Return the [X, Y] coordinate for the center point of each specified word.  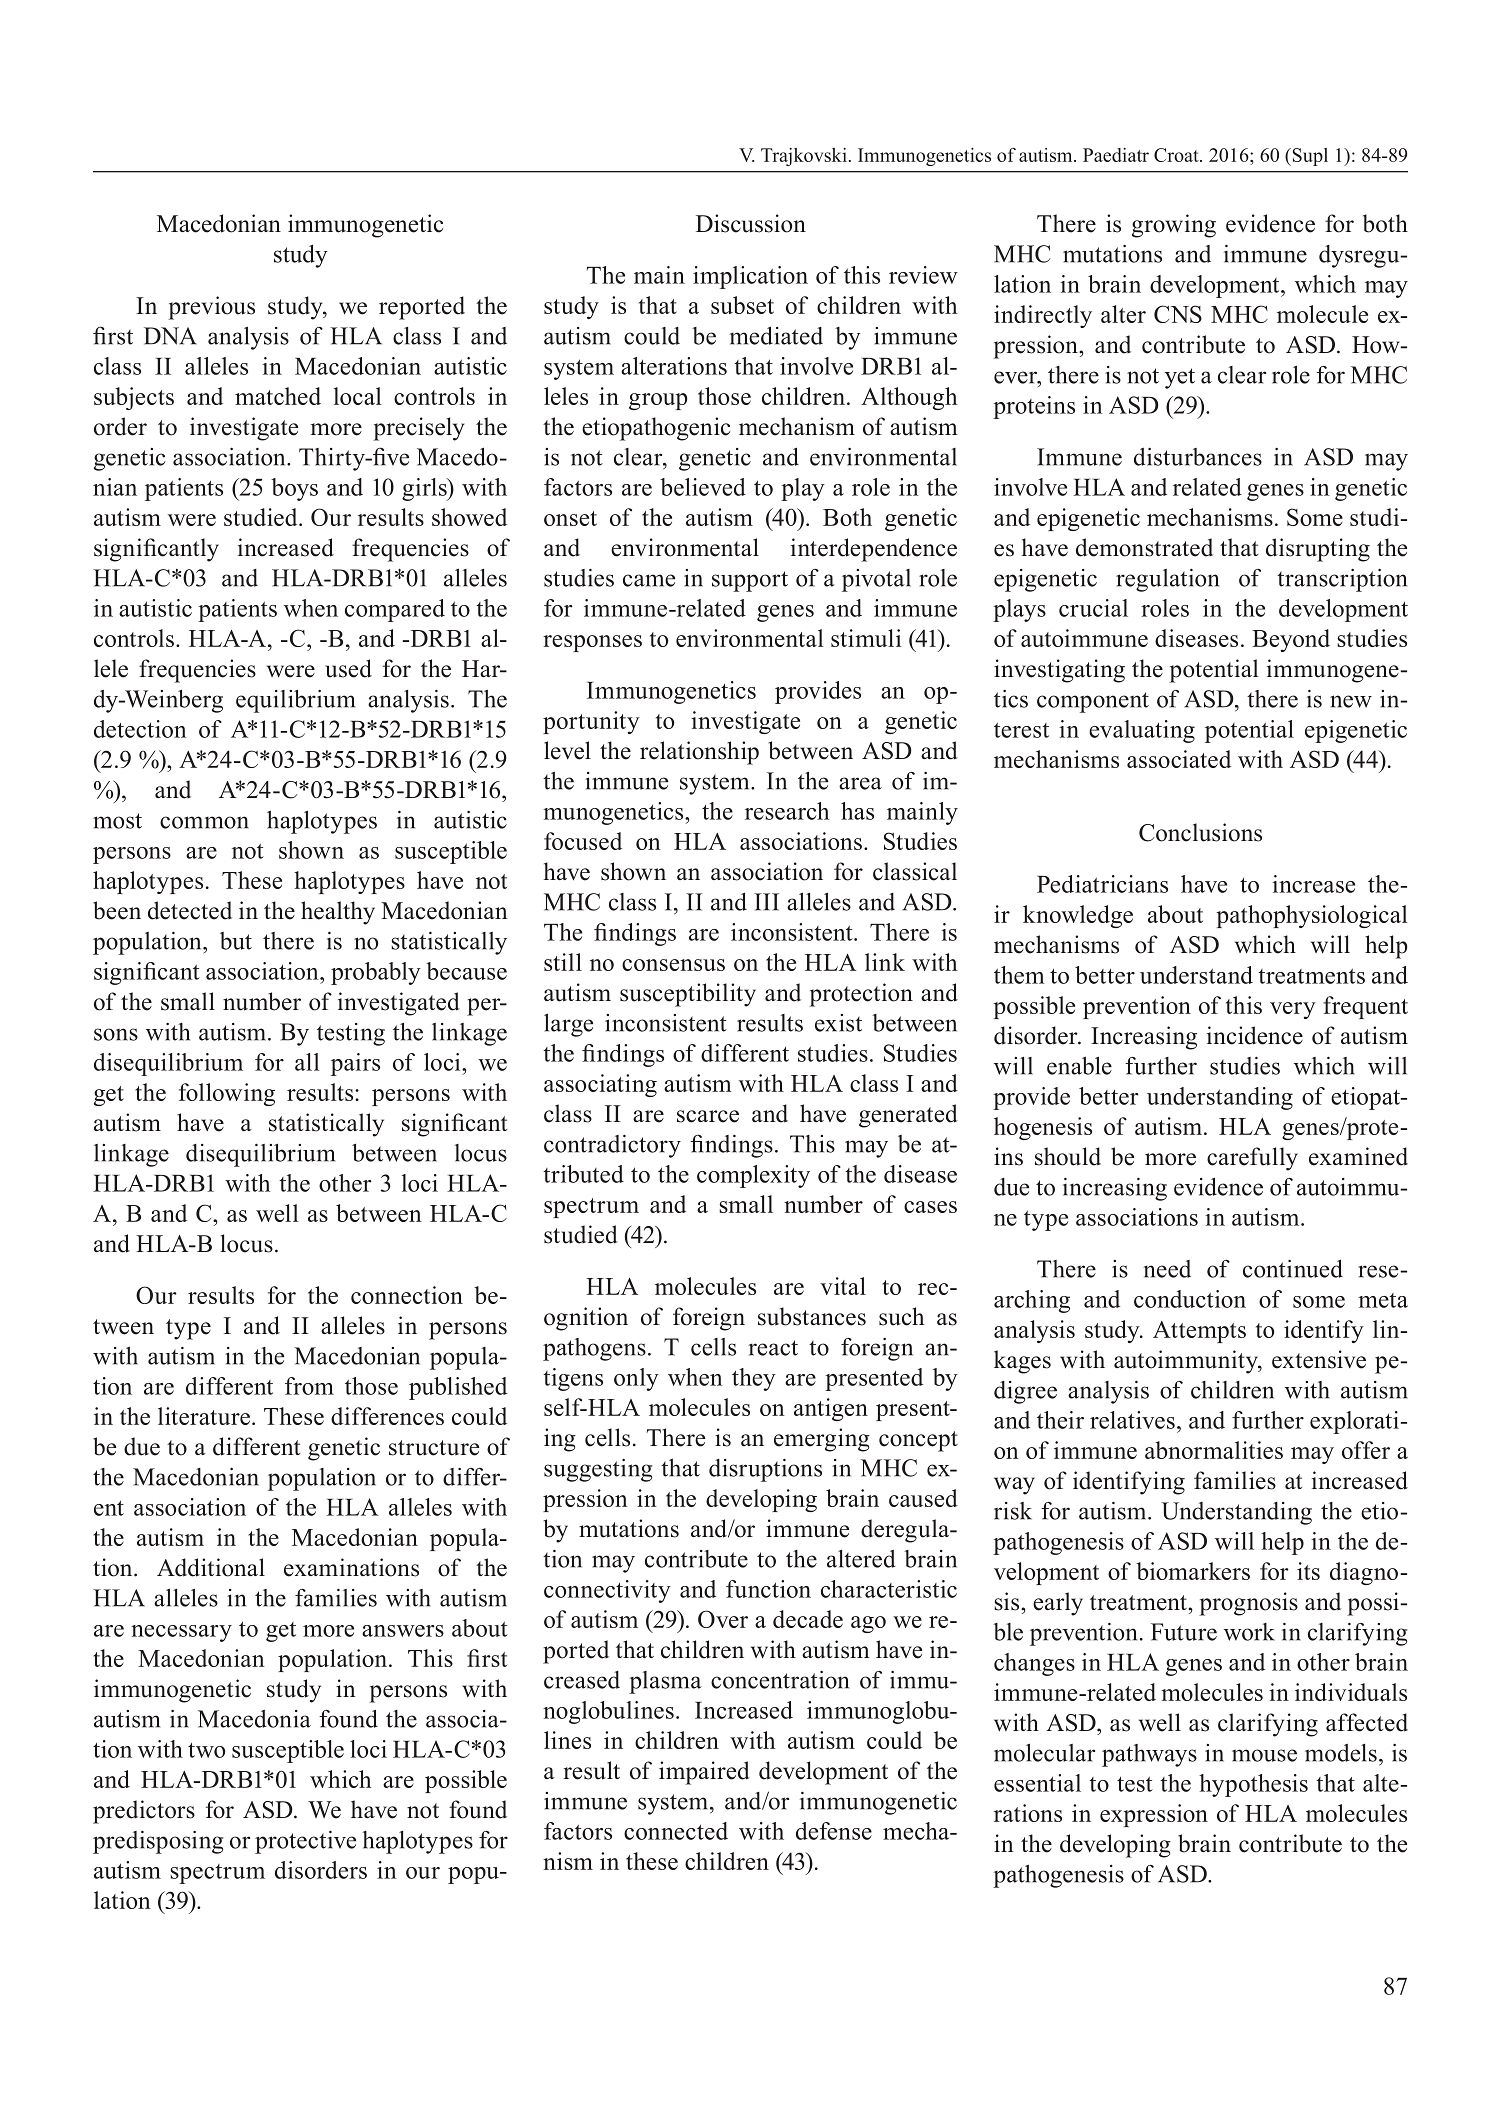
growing [1174, 226]
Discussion [751, 223]
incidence [1255, 1035]
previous [211, 308]
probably [376, 973]
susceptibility [688, 995]
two [206, 1750]
